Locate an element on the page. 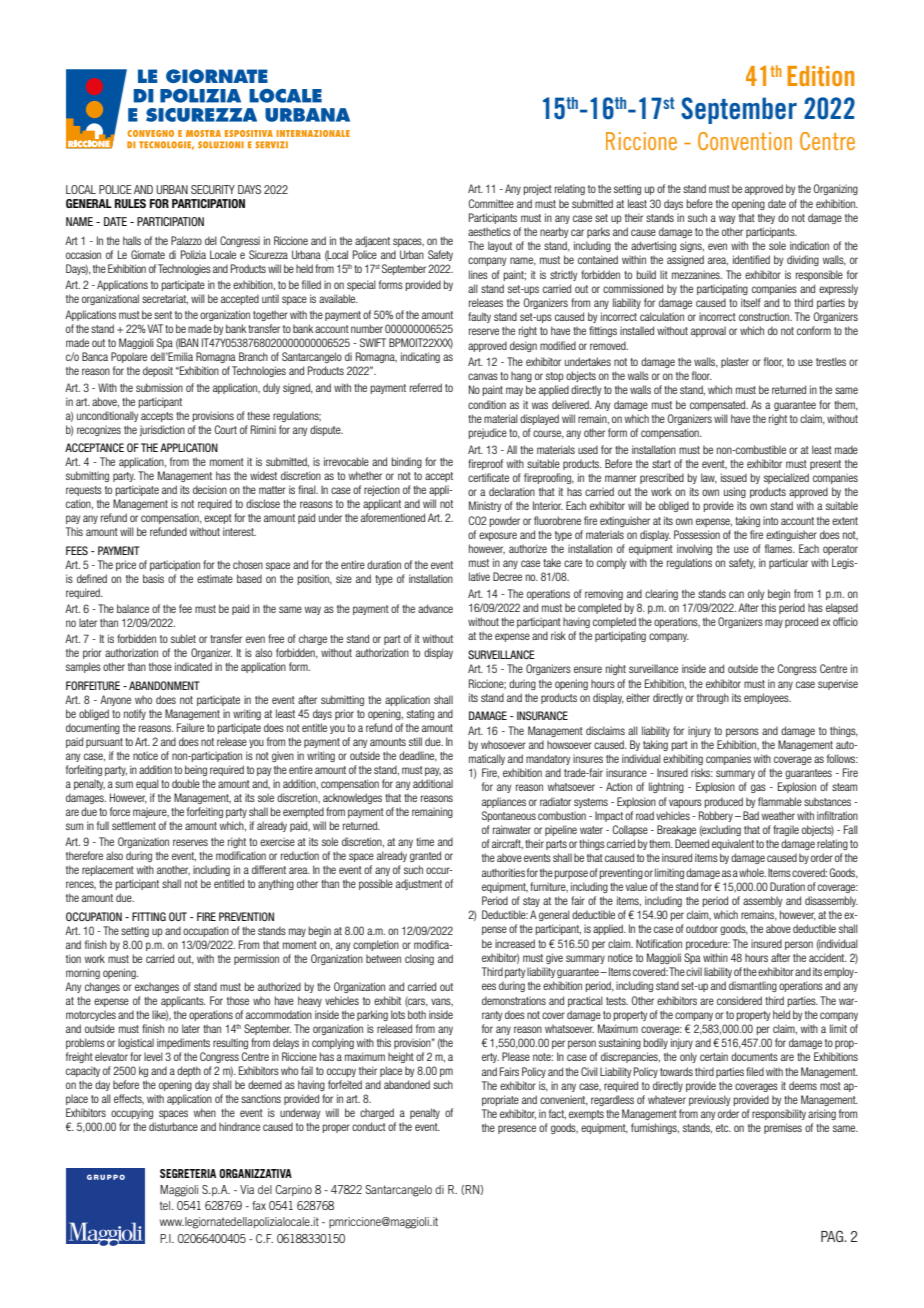  settlement is located at coordinates (134, 825).
